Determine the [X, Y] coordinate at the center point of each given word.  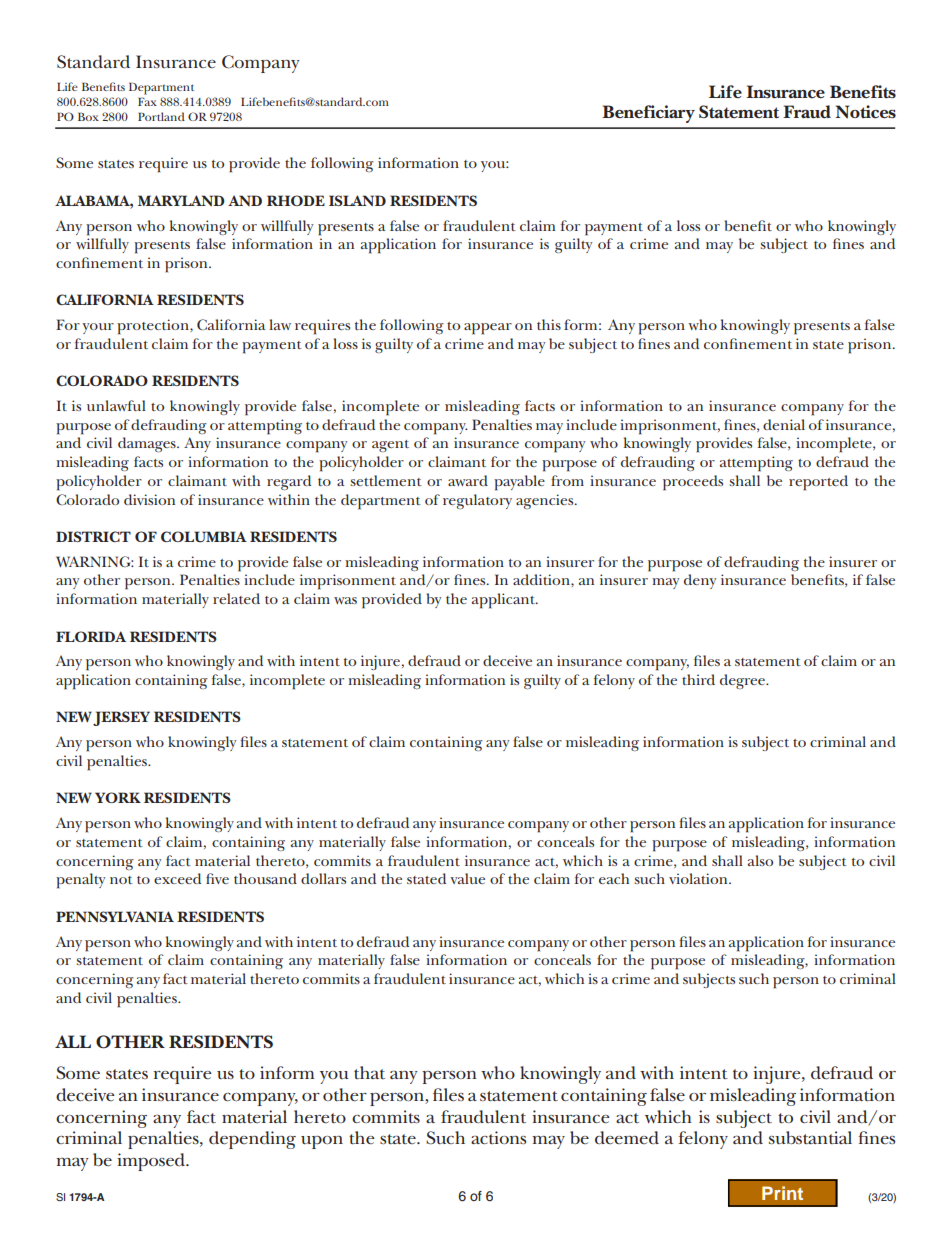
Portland [161, 116]
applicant [504, 601]
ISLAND [357, 200]
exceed [177, 878]
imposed [152, 1162]
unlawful [116, 405]
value [467, 878]
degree [744, 681]
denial [784, 424]
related [236, 598]
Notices [866, 112]
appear [488, 329]
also [760, 860]
